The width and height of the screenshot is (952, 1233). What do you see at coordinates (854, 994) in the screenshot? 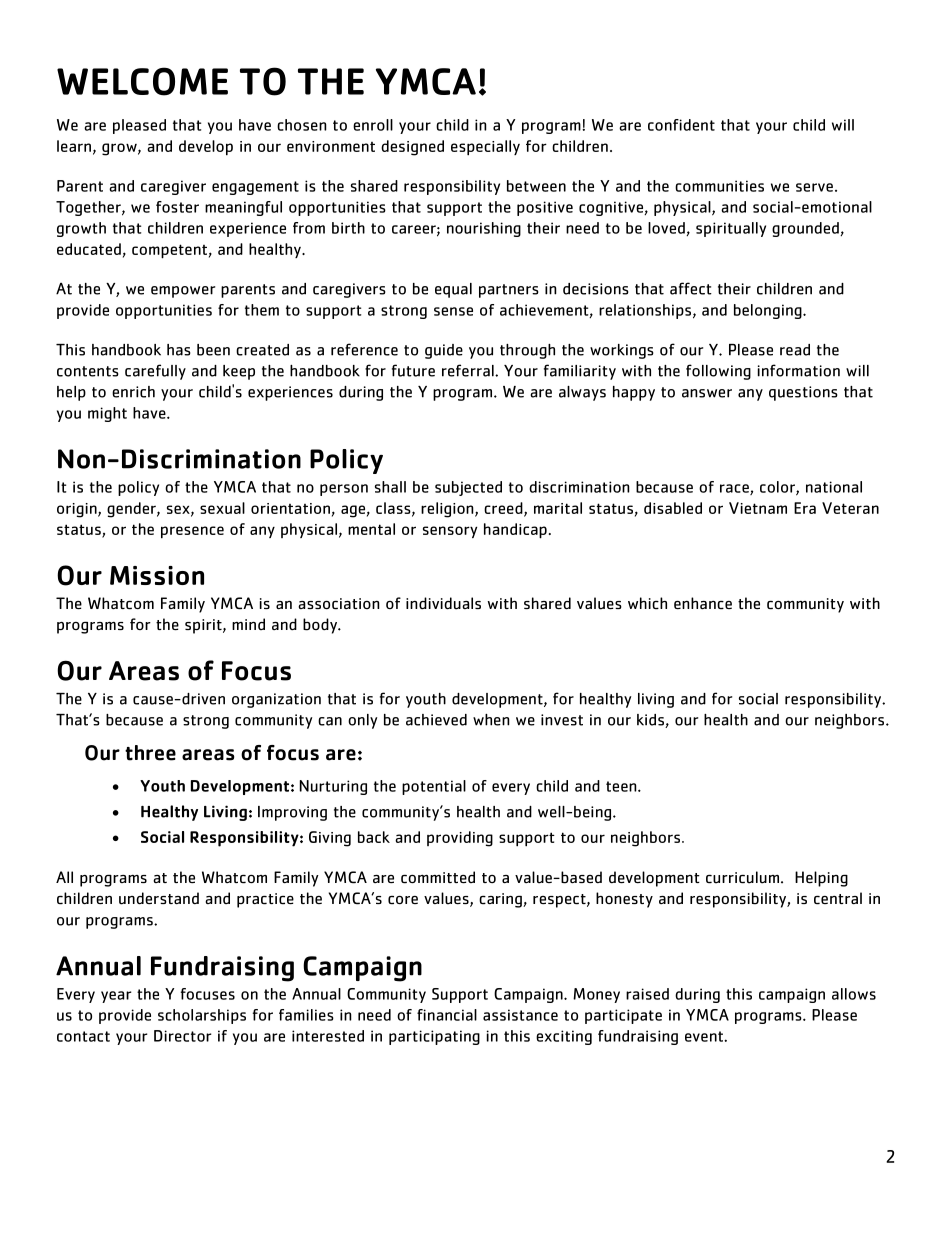
I see `allows` at bounding box center [854, 994].
